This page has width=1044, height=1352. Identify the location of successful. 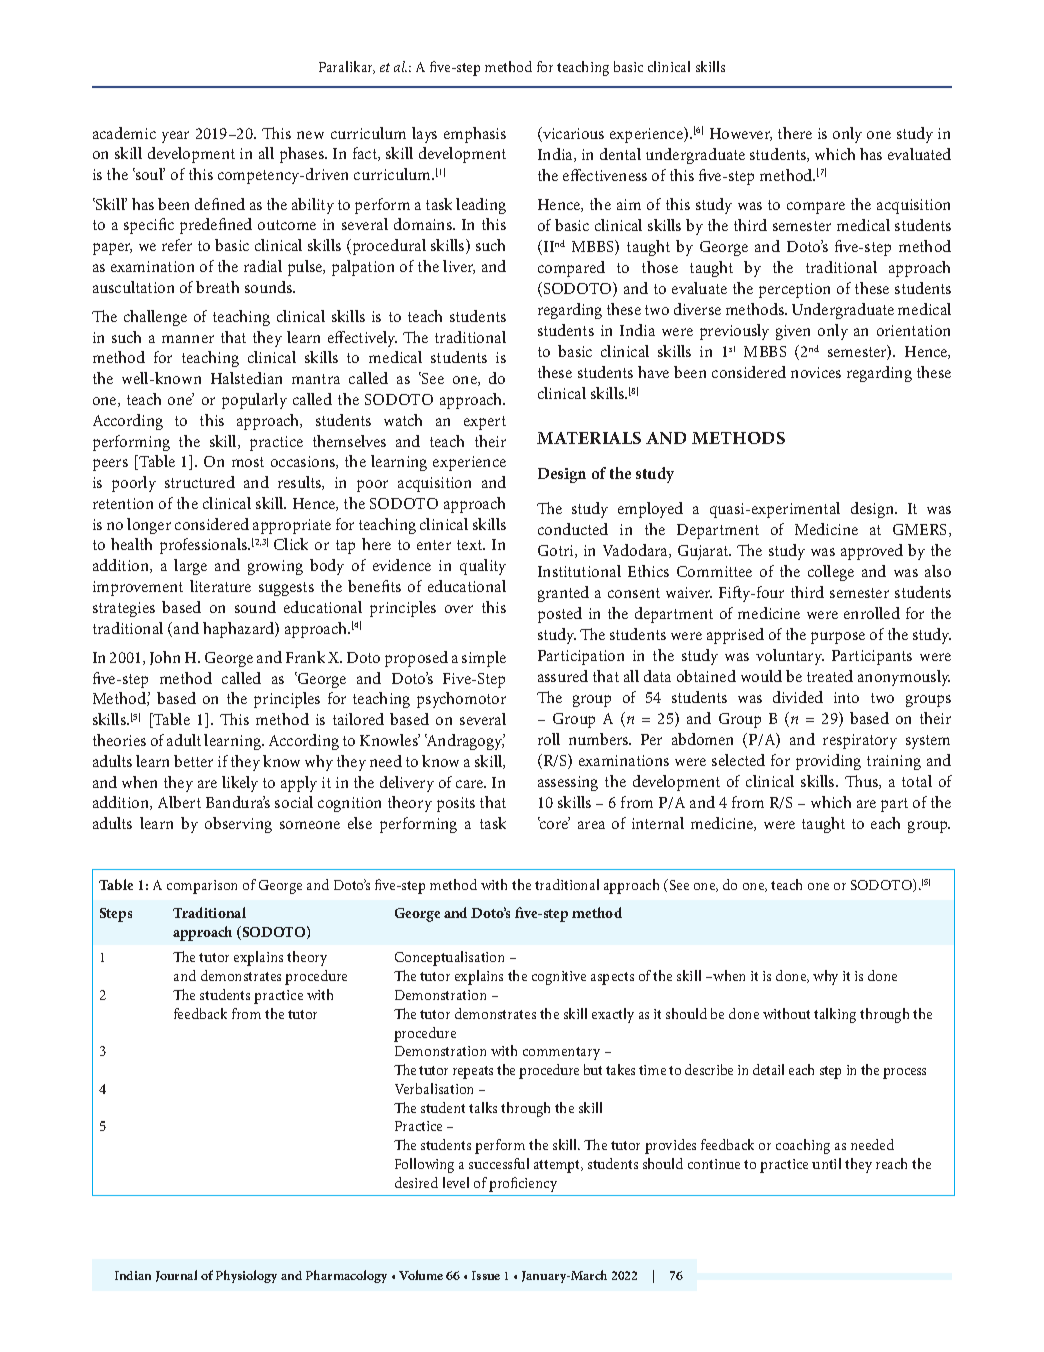
(499, 1163).
